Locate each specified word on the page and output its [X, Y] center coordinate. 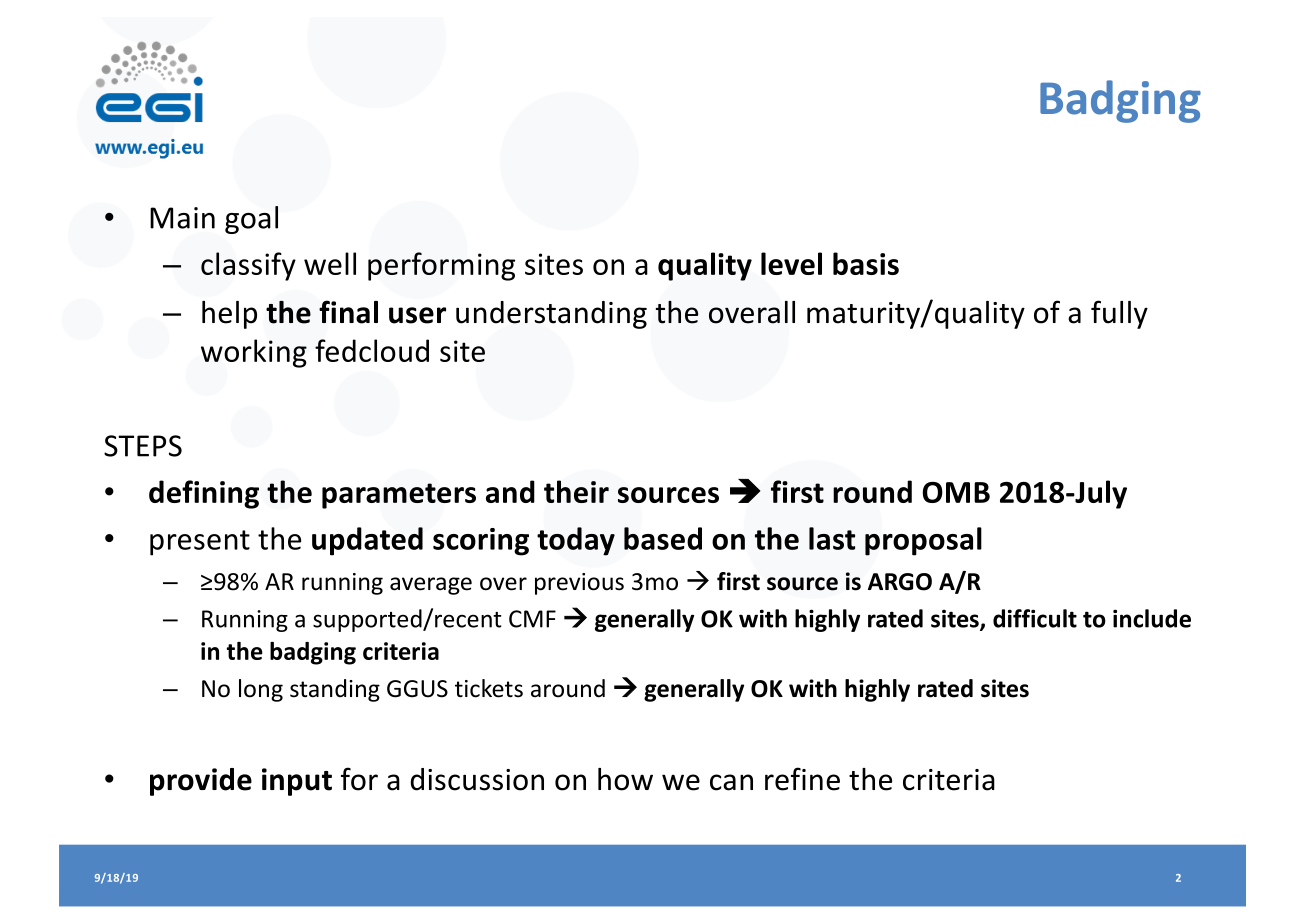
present [200, 543]
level [791, 263]
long [261, 690]
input [297, 782]
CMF [532, 619]
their [576, 491]
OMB [956, 492]
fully [1119, 314]
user [417, 315]
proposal [923, 541]
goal [251, 220]
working [254, 353]
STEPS [143, 446]
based [663, 538]
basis [866, 263]
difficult [1035, 618]
